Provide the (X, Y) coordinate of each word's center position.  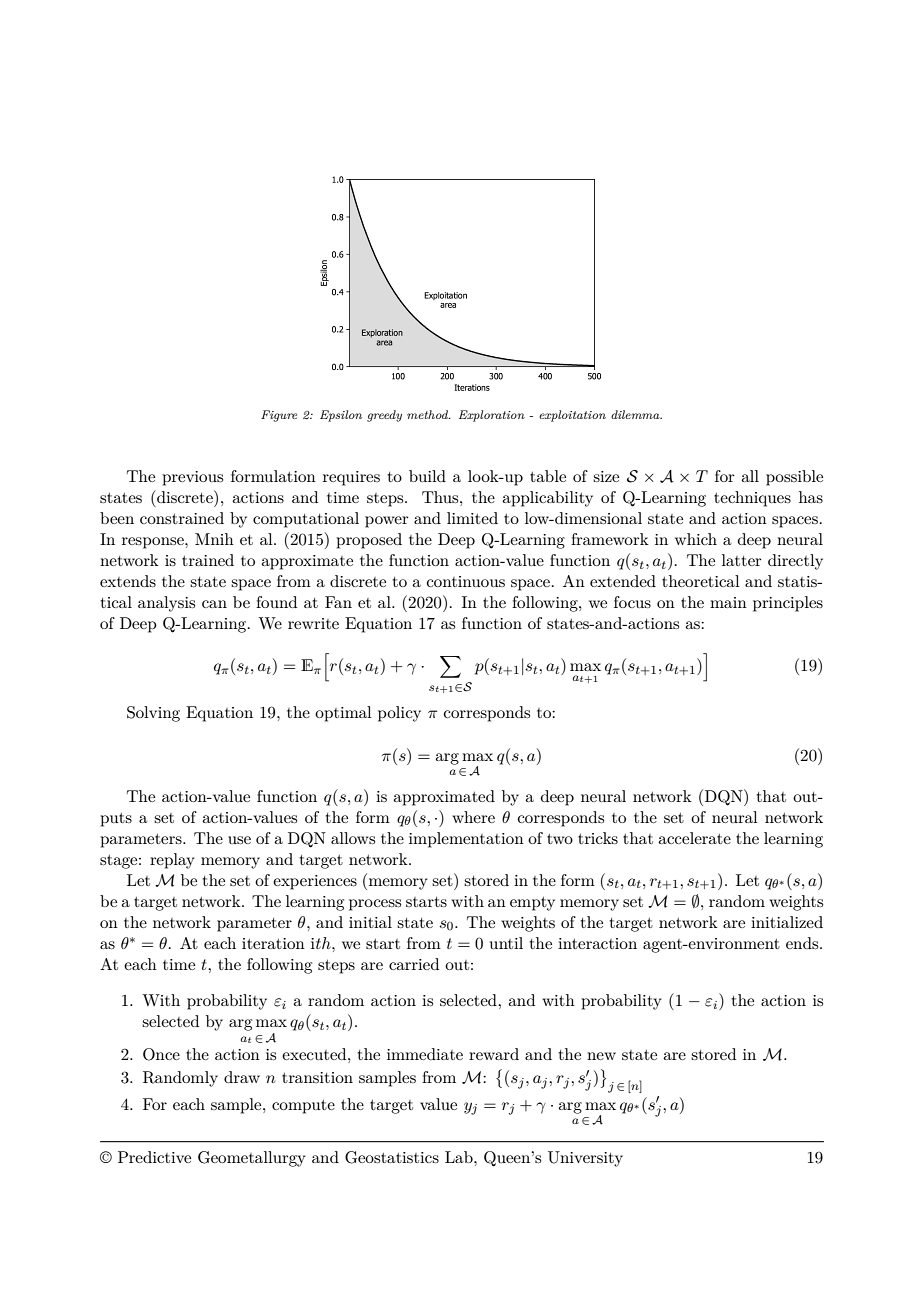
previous (192, 478)
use (239, 840)
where (473, 817)
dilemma (636, 414)
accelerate (694, 838)
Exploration (492, 416)
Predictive (154, 1157)
